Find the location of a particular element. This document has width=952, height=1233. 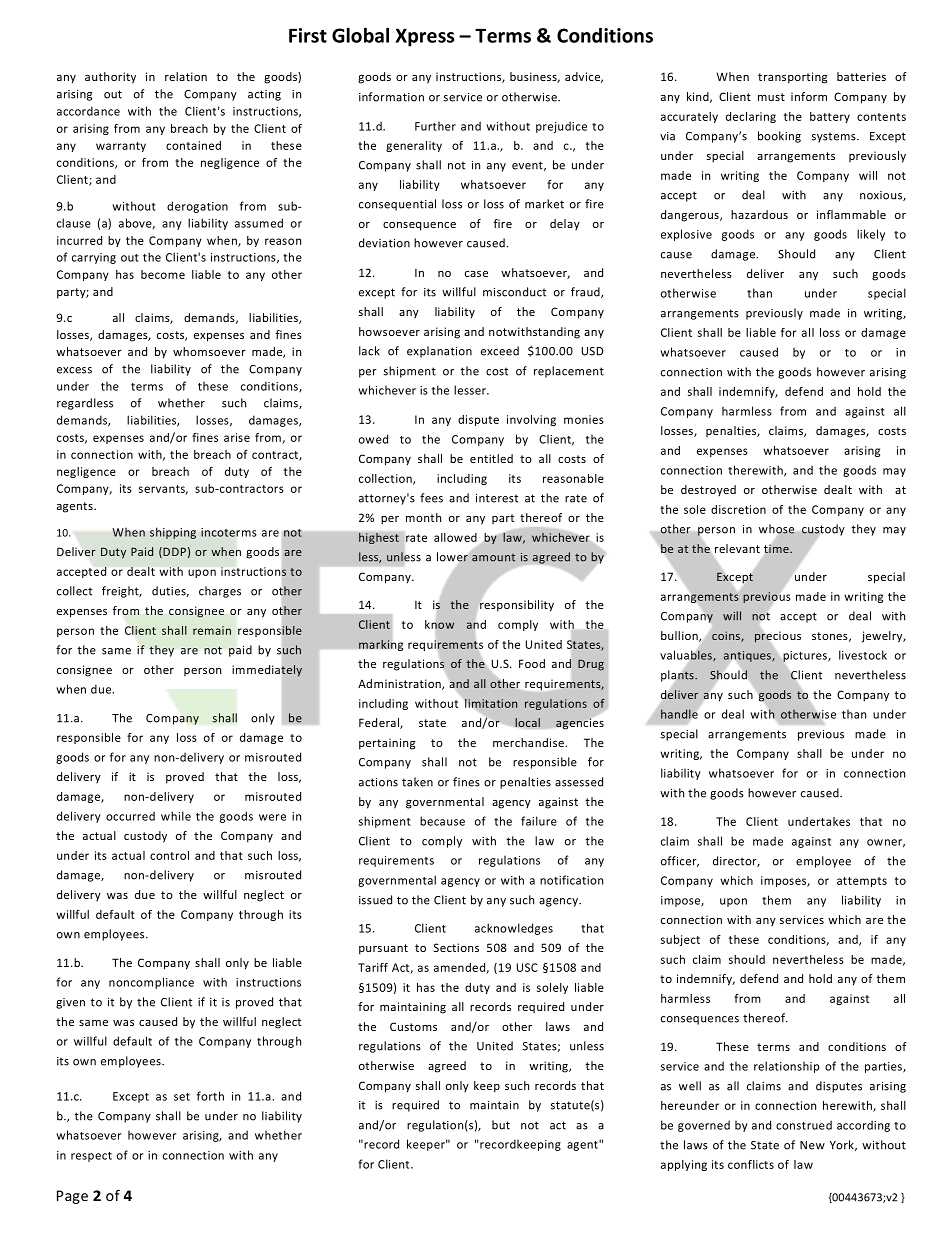

remain is located at coordinates (212, 630).
